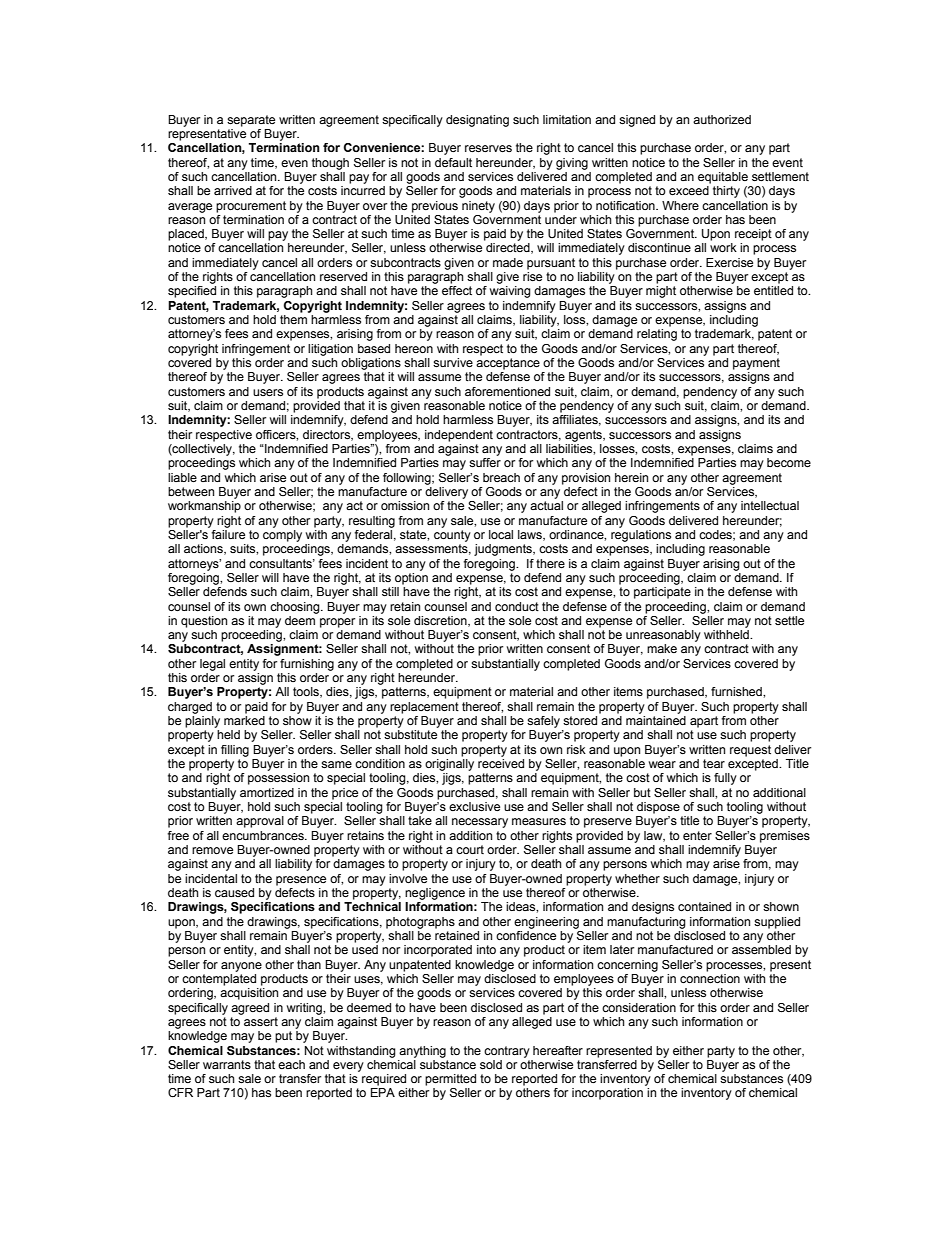  I want to click on warrants, so click(227, 1064).
